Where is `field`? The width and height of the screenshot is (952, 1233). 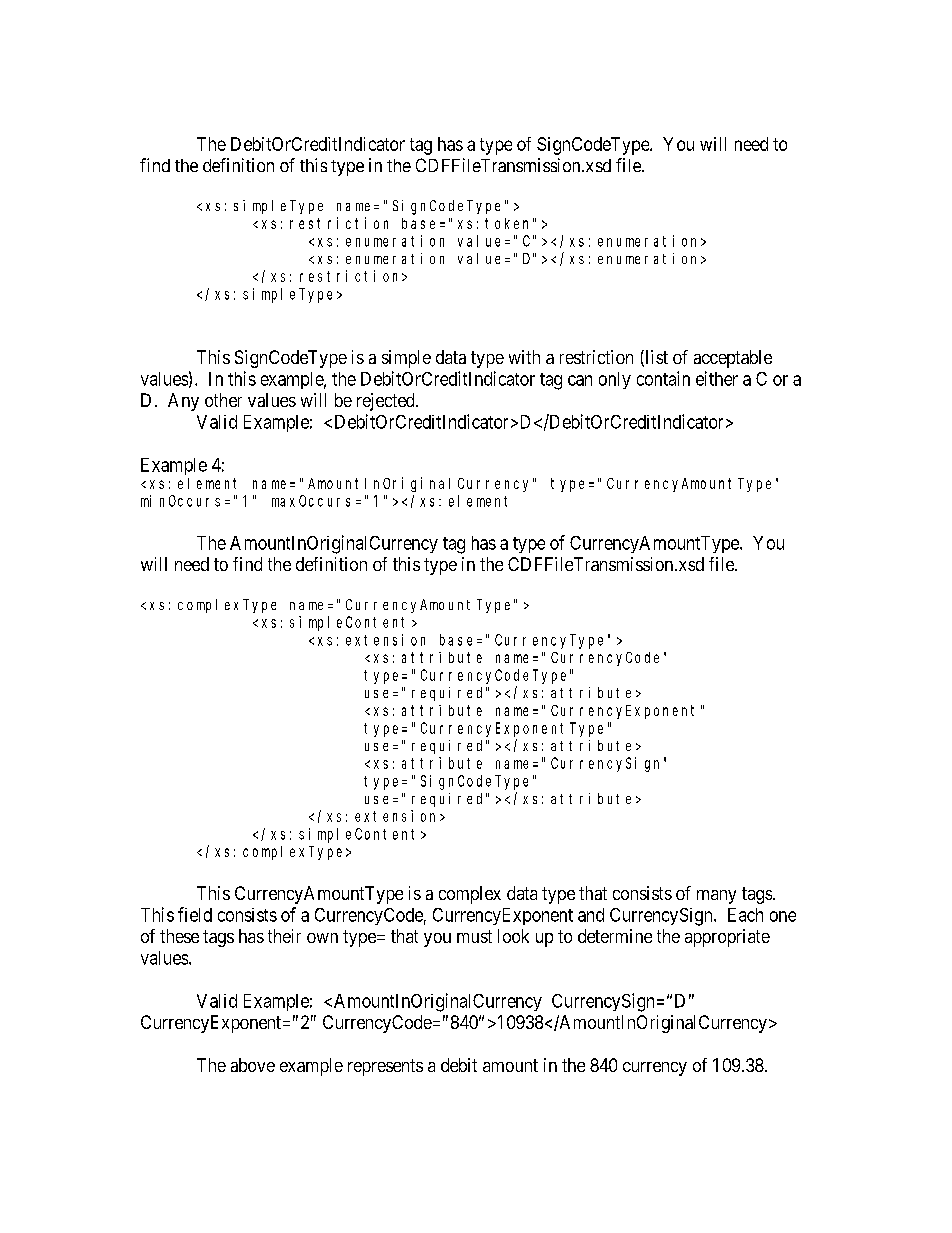
field is located at coordinates (195, 914).
